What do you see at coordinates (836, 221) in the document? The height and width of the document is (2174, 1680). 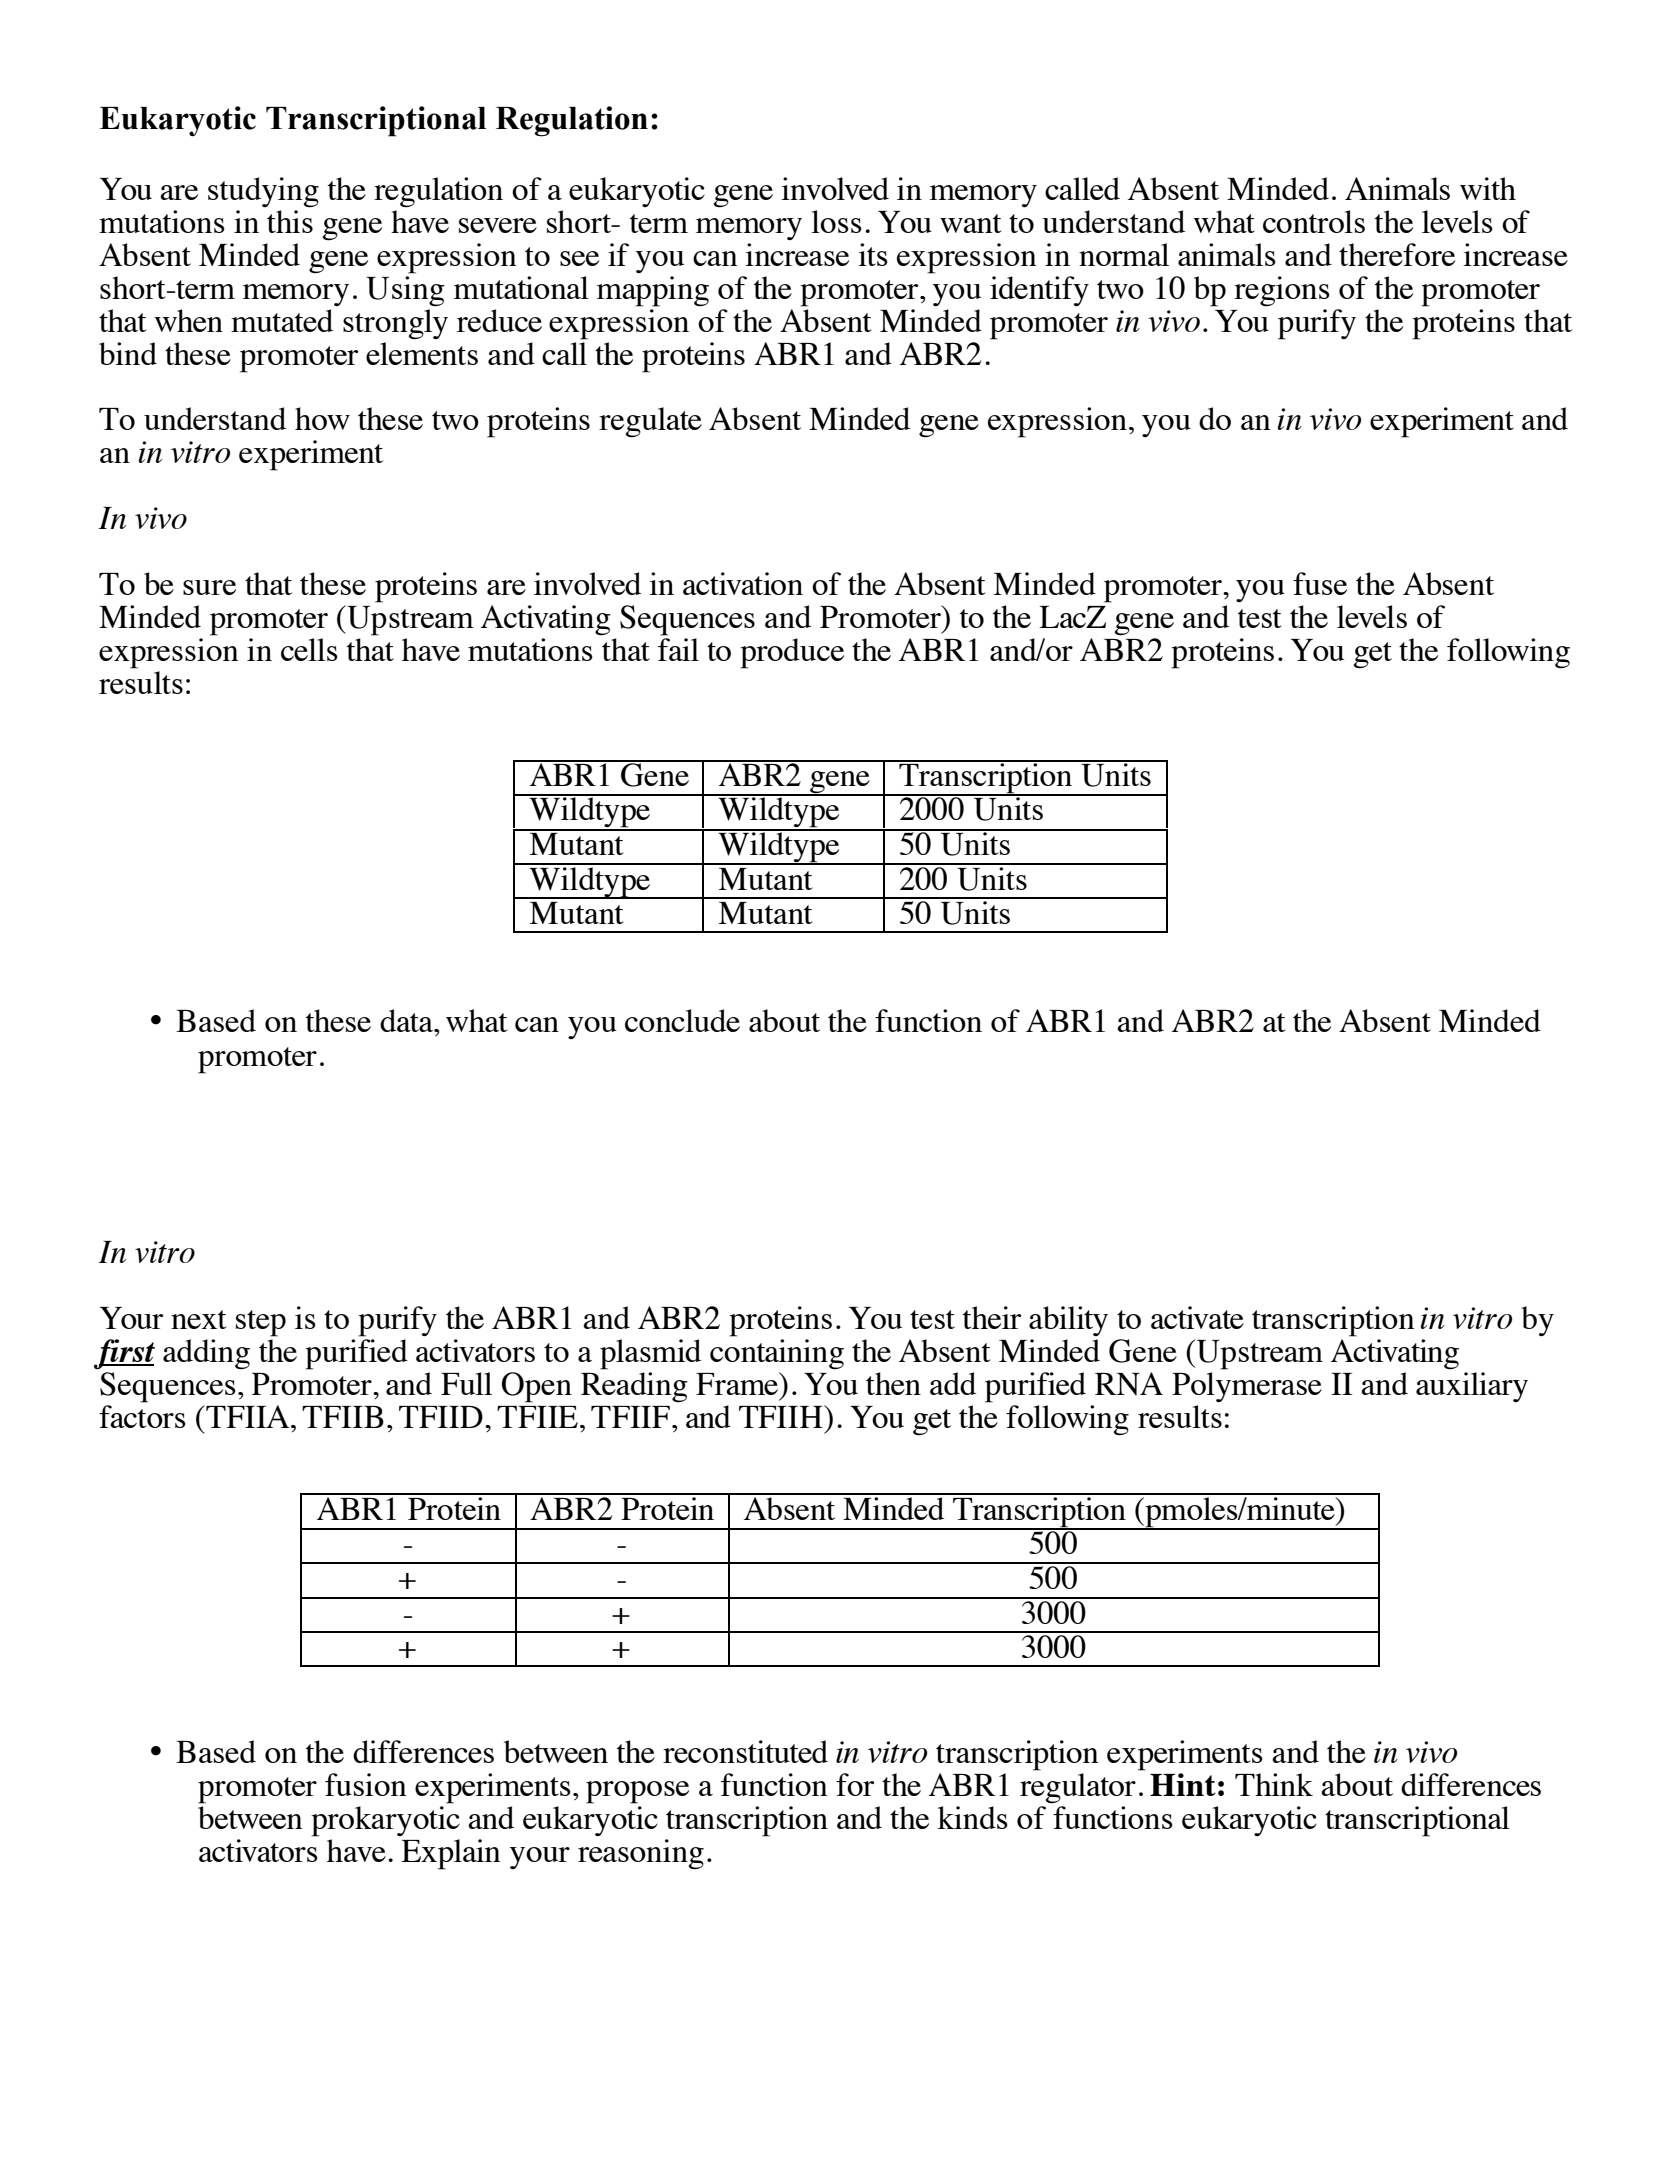 I see `loss` at bounding box center [836, 221].
